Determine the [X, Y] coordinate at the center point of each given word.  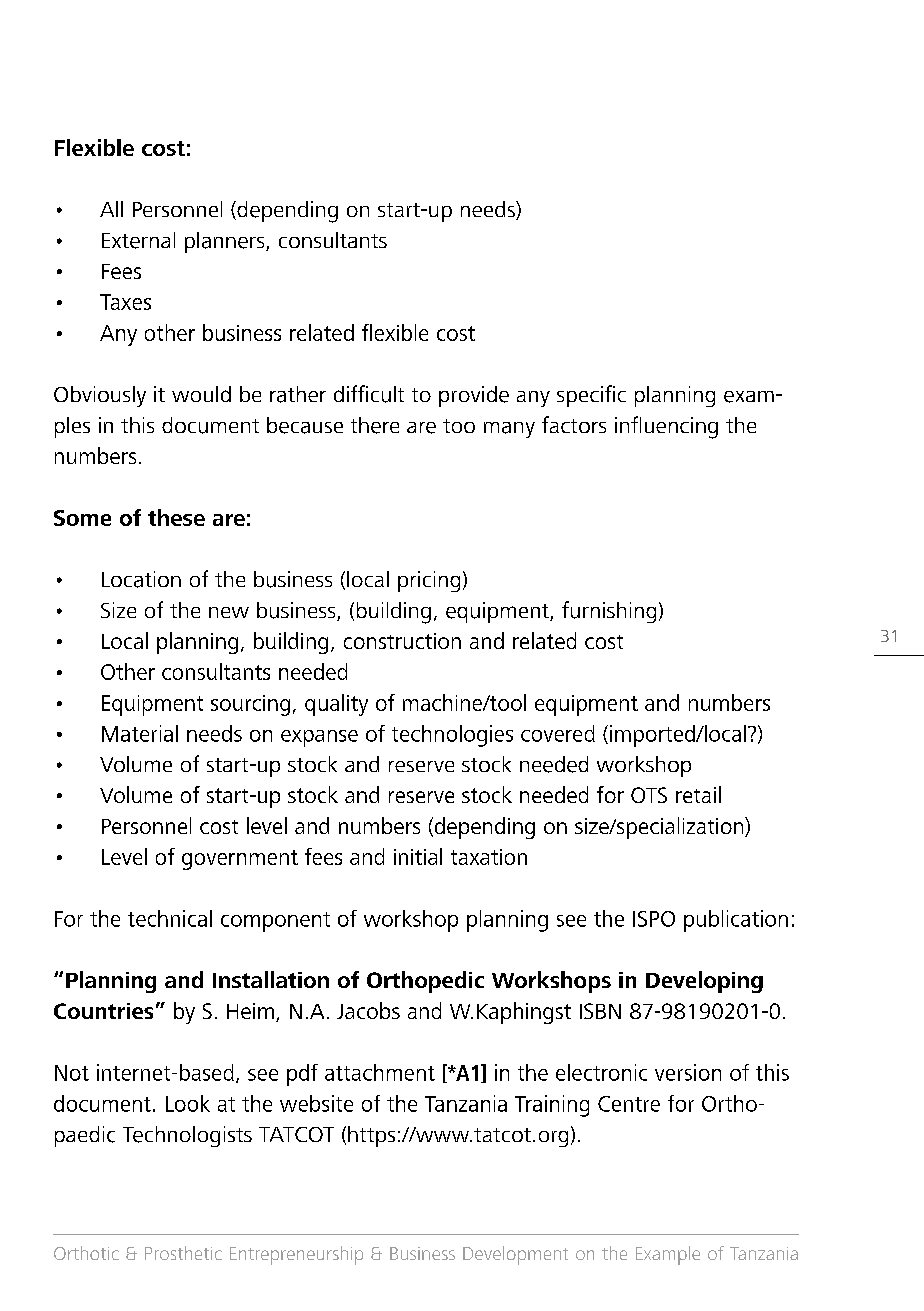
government [240, 860]
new [229, 612]
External [138, 240]
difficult [369, 394]
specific [591, 396]
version [688, 1072]
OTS [649, 795]
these [176, 517]
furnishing [609, 612]
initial [418, 856]
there [375, 425]
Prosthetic [183, 1253]
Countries [103, 1011]
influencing [666, 427]
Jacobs [368, 1010]
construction [402, 641]
